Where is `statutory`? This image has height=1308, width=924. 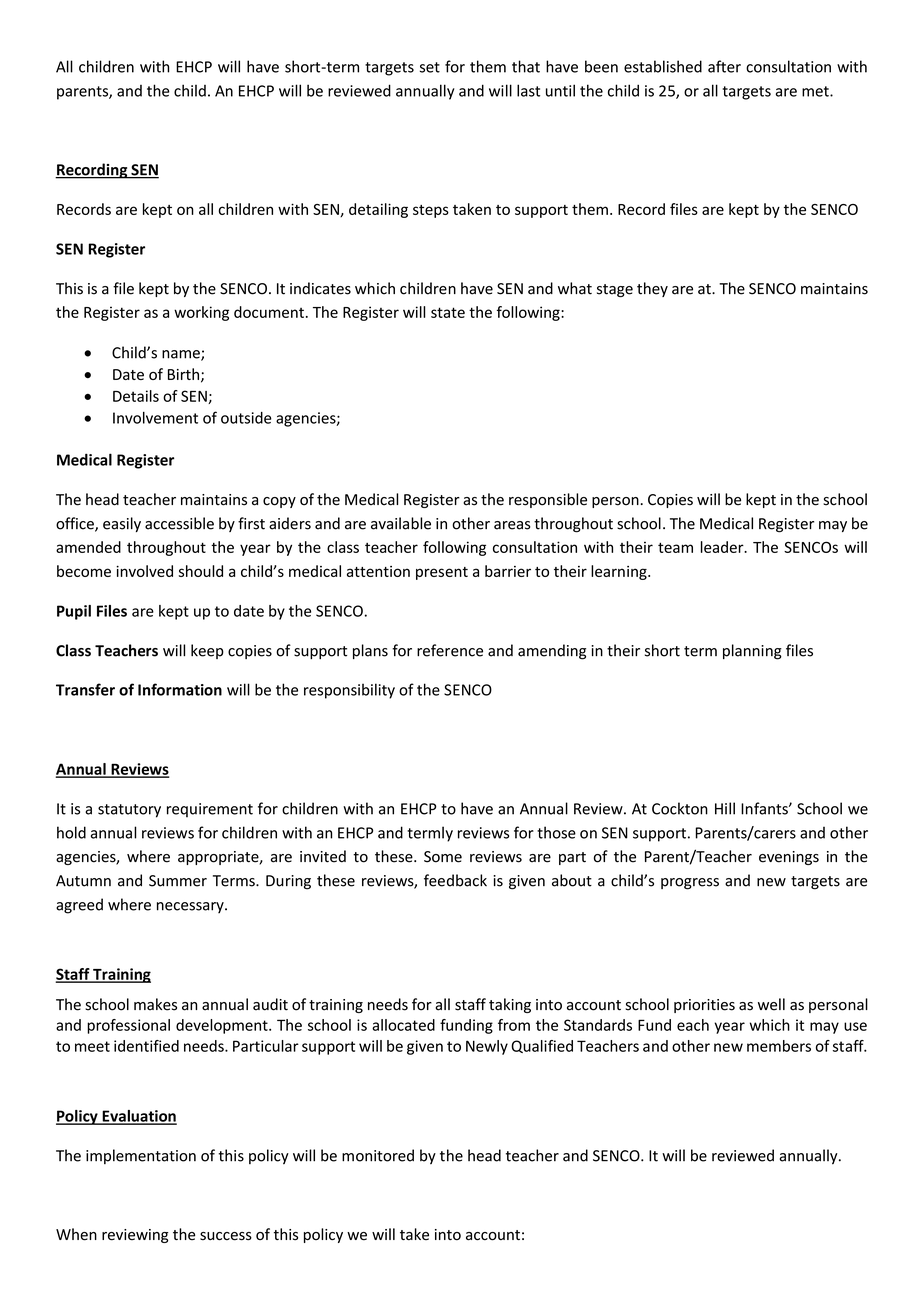 statutory is located at coordinates (129, 811).
